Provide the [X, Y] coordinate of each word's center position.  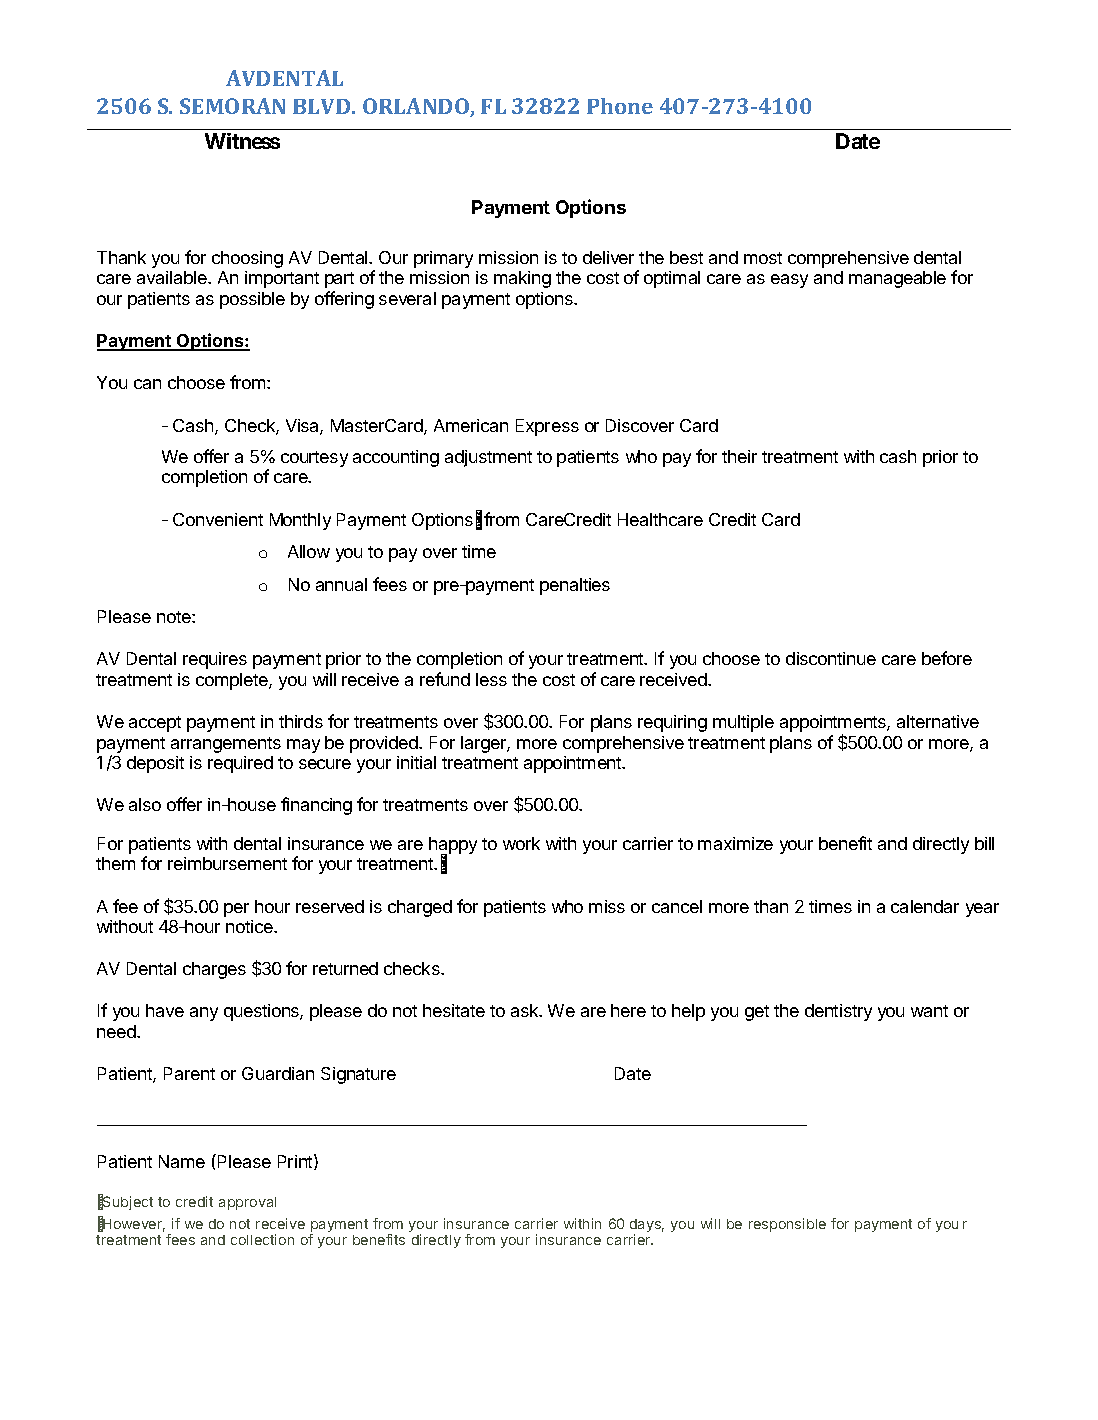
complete [233, 681]
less [491, 679]
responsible [787, 1225]
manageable [897, 279]
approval [247, 1203]
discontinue [831, 658]
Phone [620, 106]
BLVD [323, 106]
